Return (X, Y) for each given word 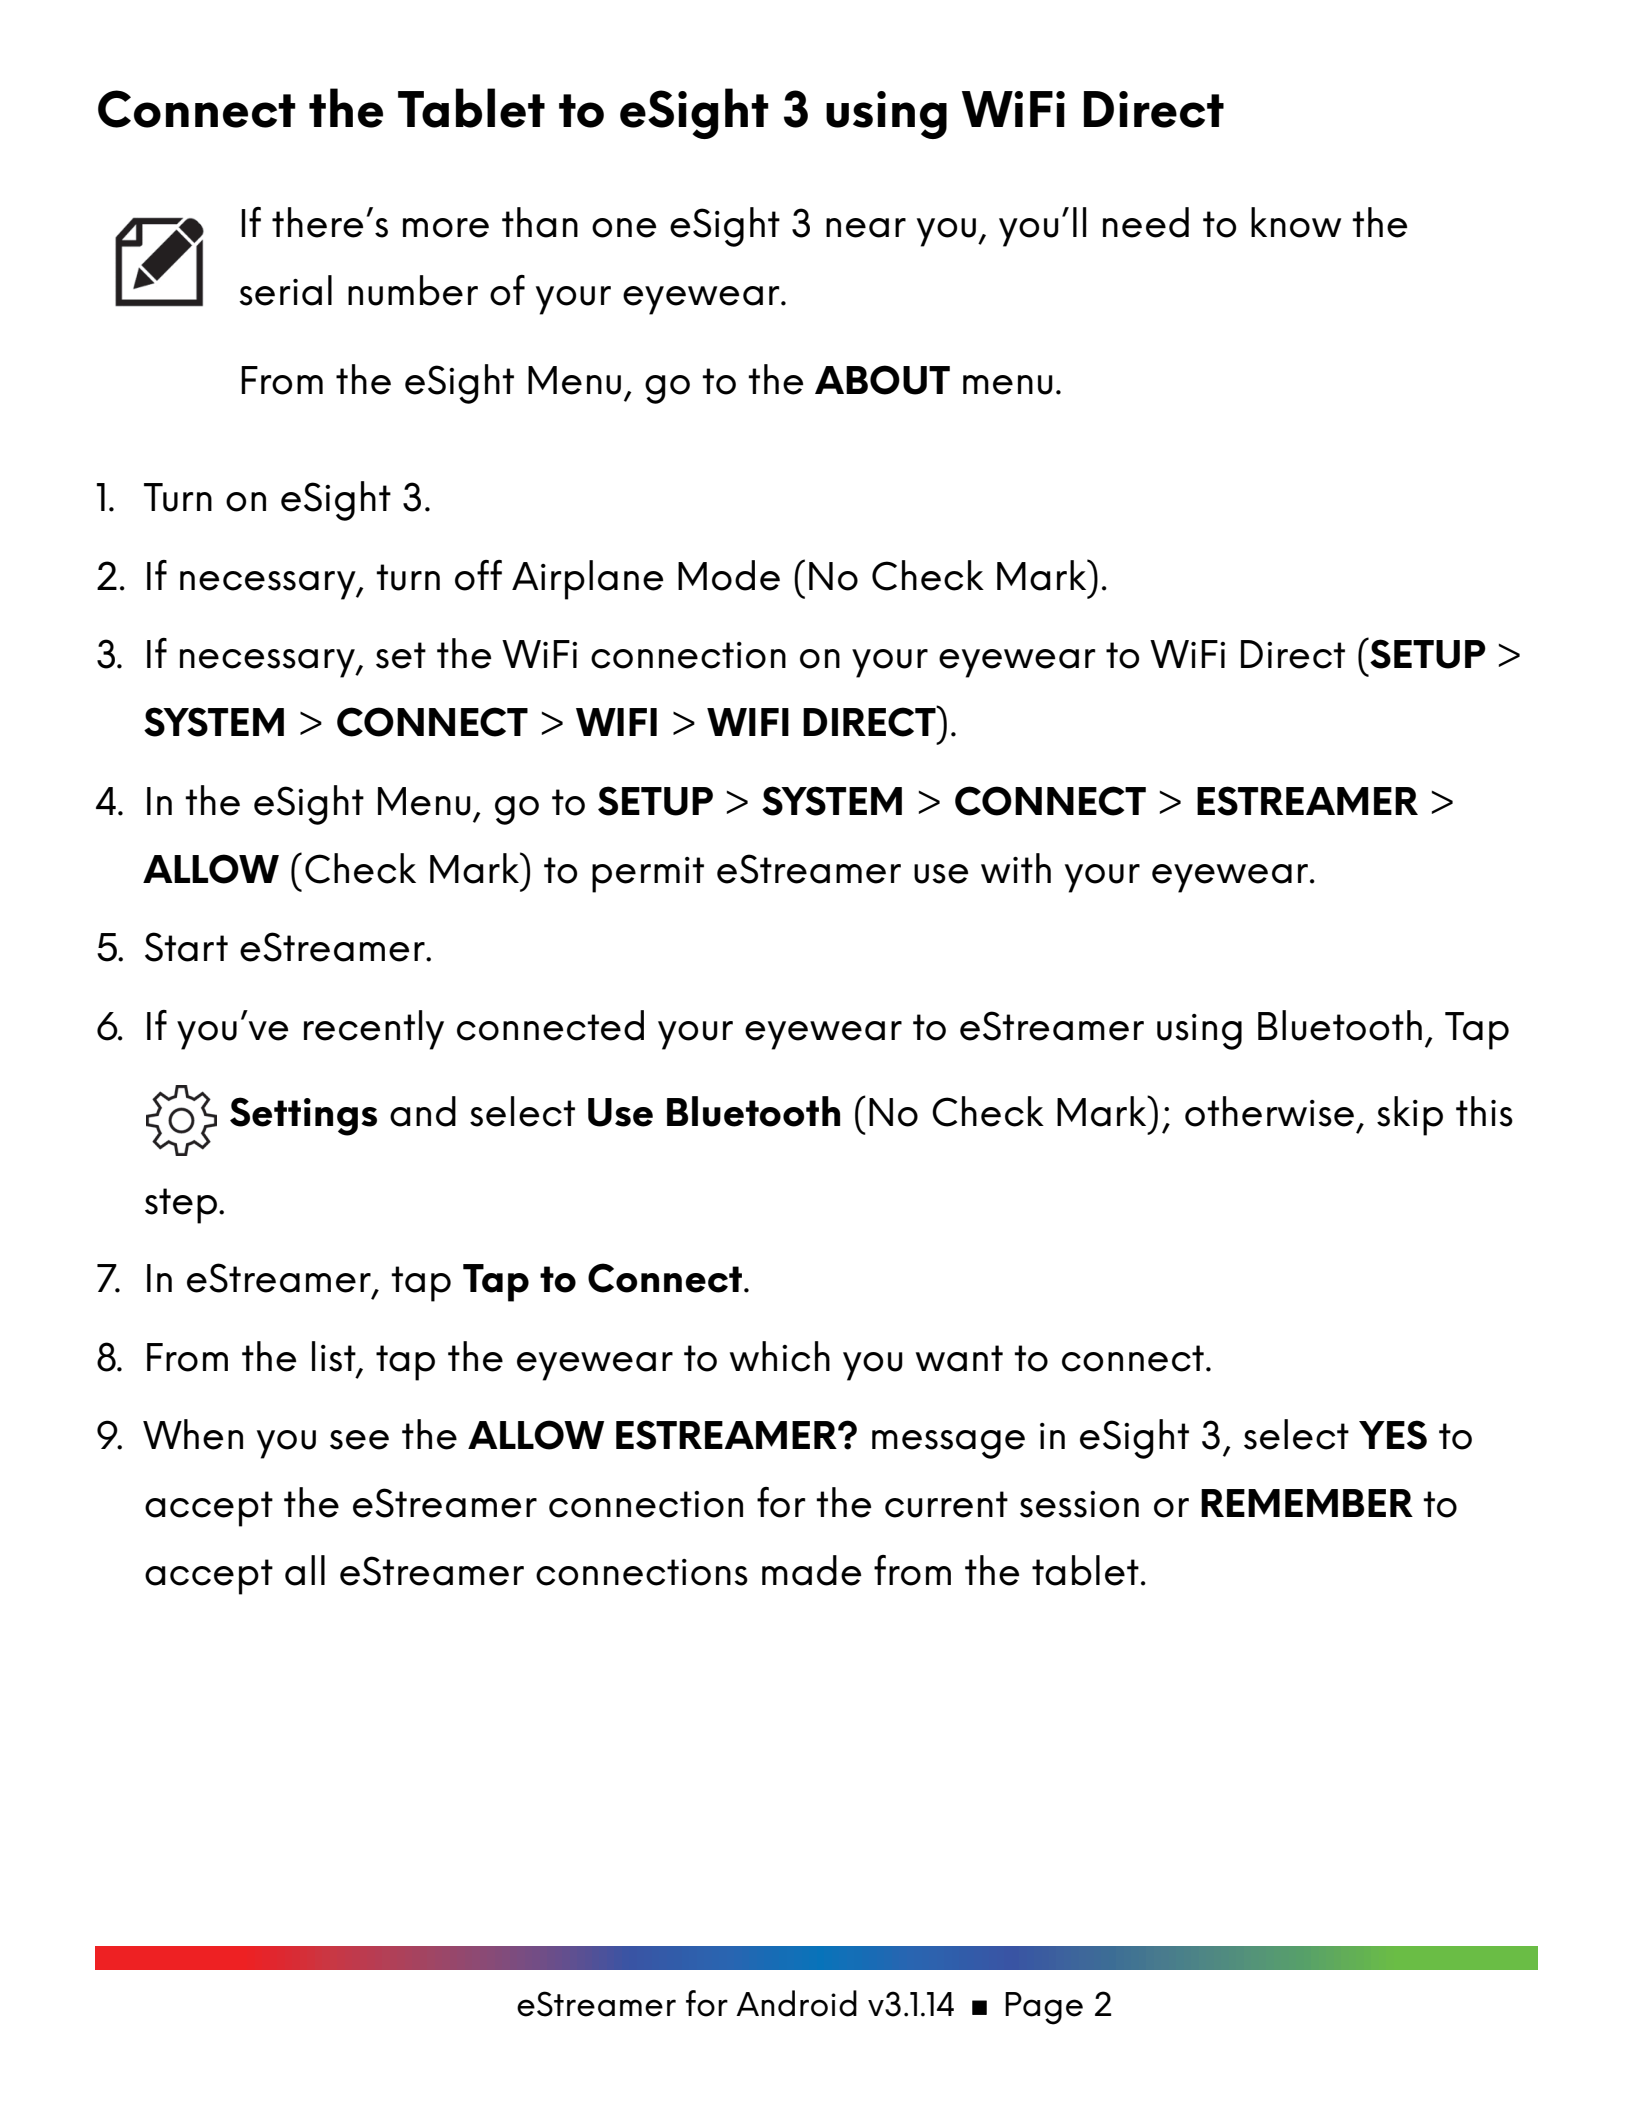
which (780, 1356)
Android (796, 2003)
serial (285, 290)
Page (1044, 2008)
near (866, 228)
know (1296, 222)
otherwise (1269, 1111)
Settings (303, 1116)
